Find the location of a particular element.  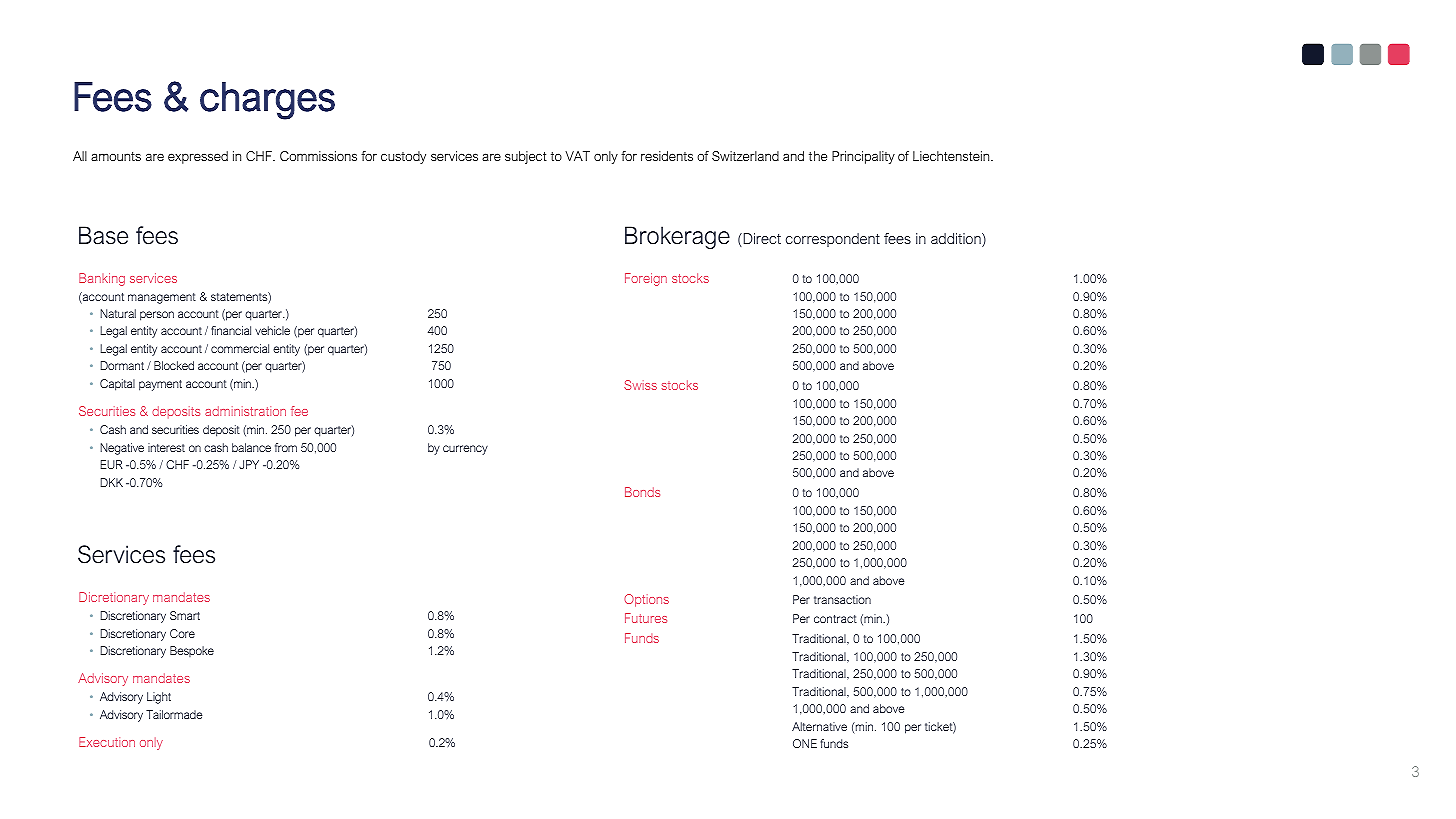

Principality is located at coordinates (863, 157).
